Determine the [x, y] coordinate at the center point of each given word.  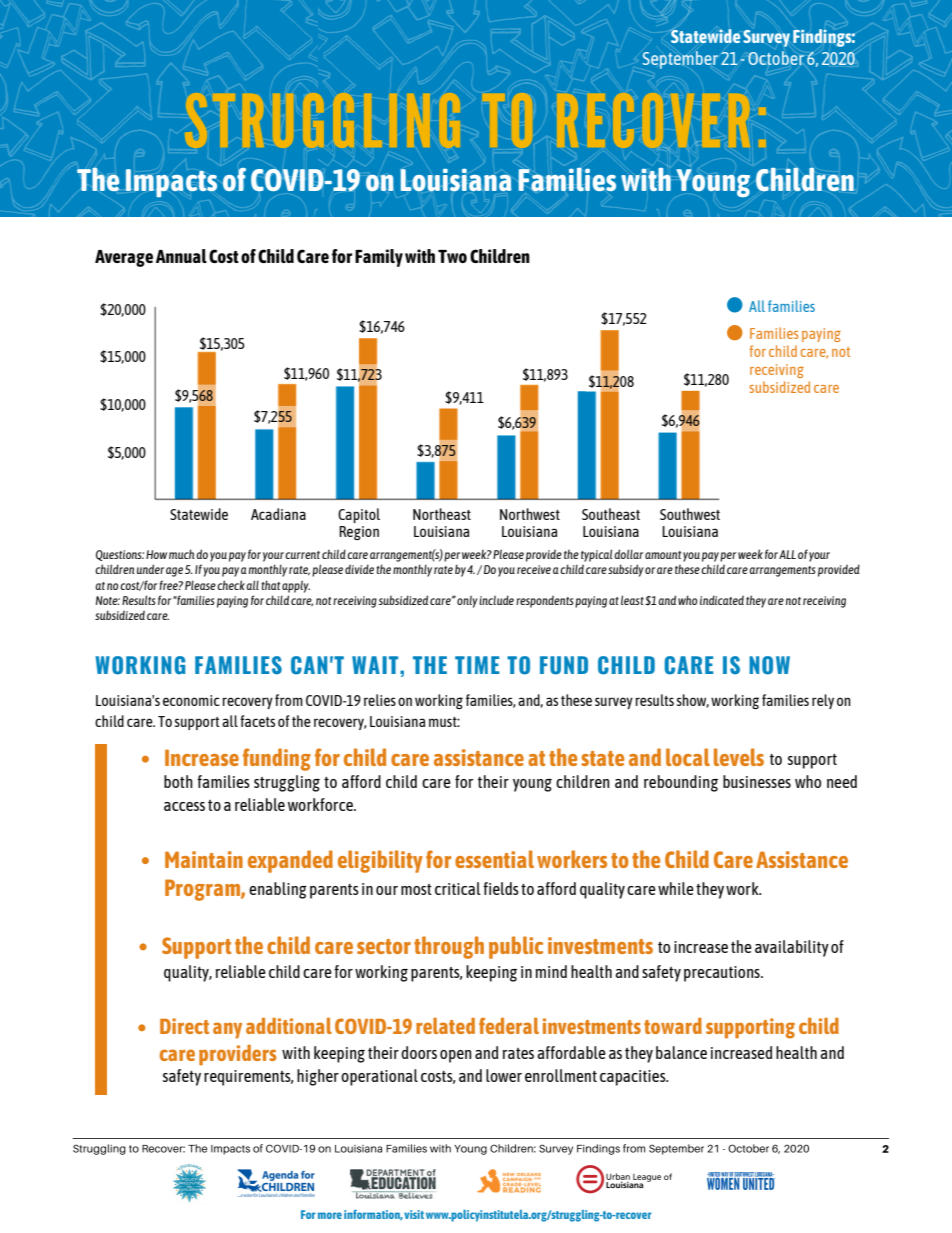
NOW [769, 665]
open [456, 1056]
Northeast [442, 514]
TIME [477, 665]
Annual [181, 256]
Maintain [204, 859]
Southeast [611, 514]
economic [191, 700]
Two [452, 256]
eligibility [380, 861]
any [227, 1030]
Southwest [690, 514]
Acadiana [278, 514]
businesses [757, 781]
